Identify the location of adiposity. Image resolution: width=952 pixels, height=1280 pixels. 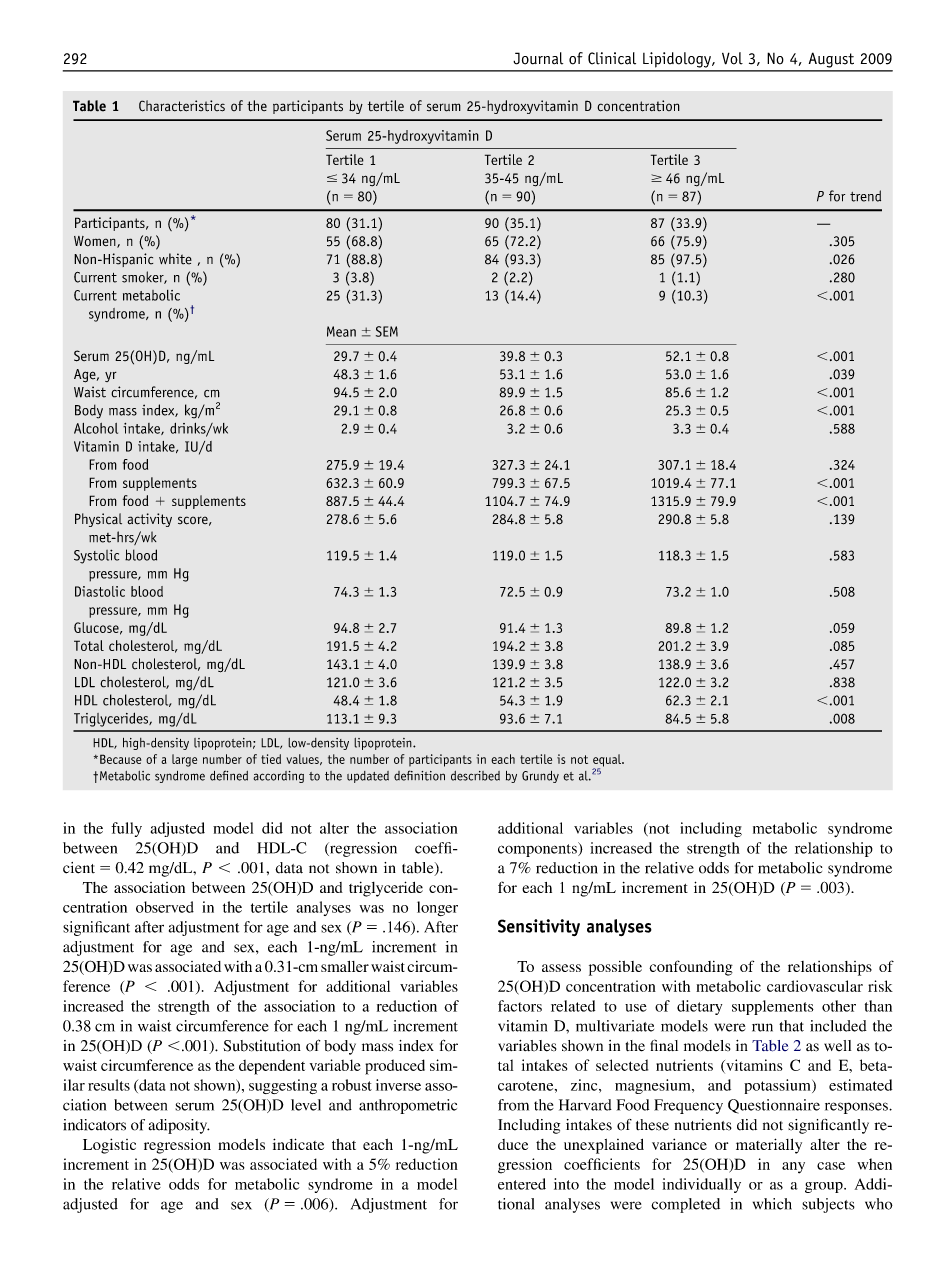
(179, 1126).
